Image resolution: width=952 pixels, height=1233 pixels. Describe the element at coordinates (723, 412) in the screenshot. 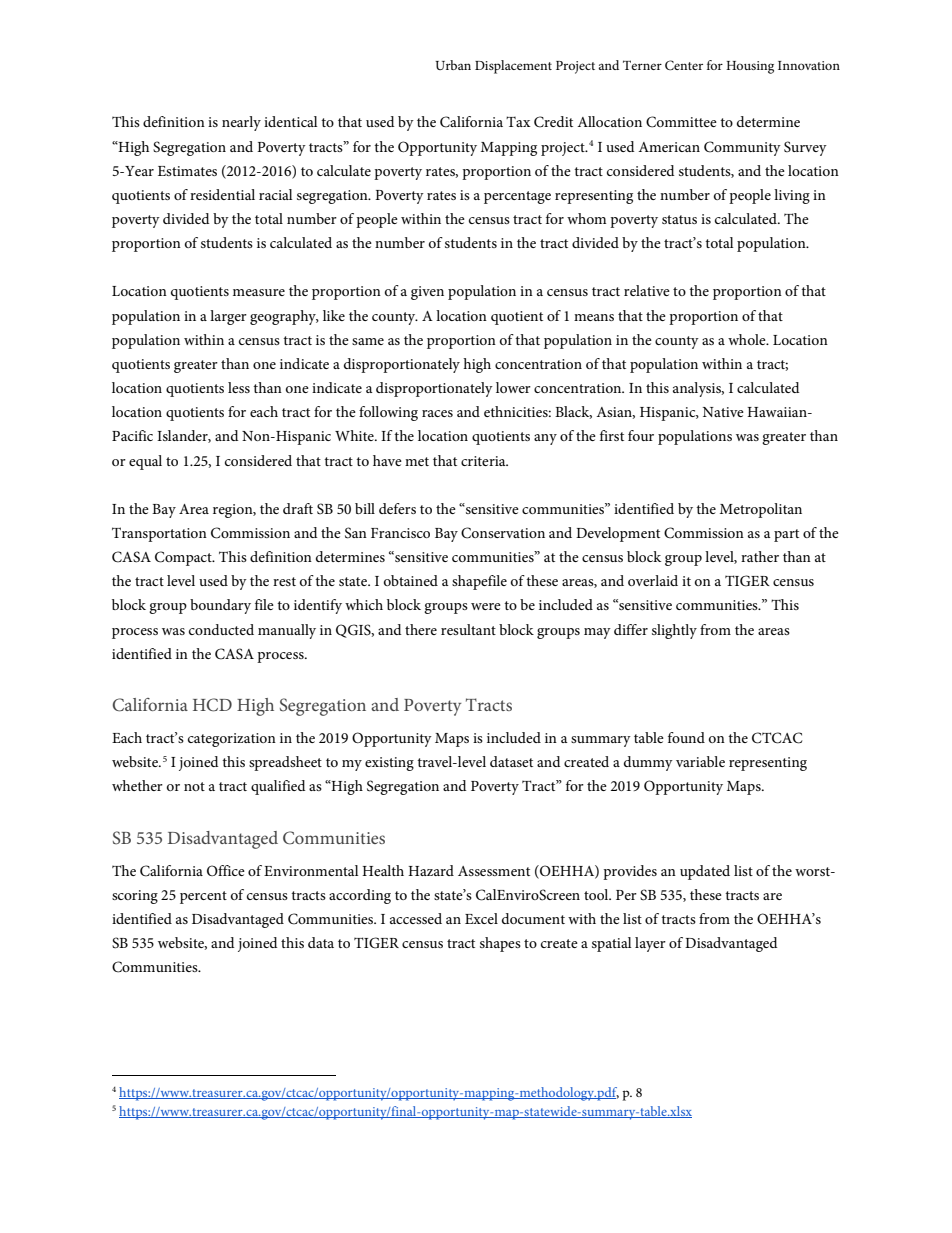

I see `Native` at that location.
